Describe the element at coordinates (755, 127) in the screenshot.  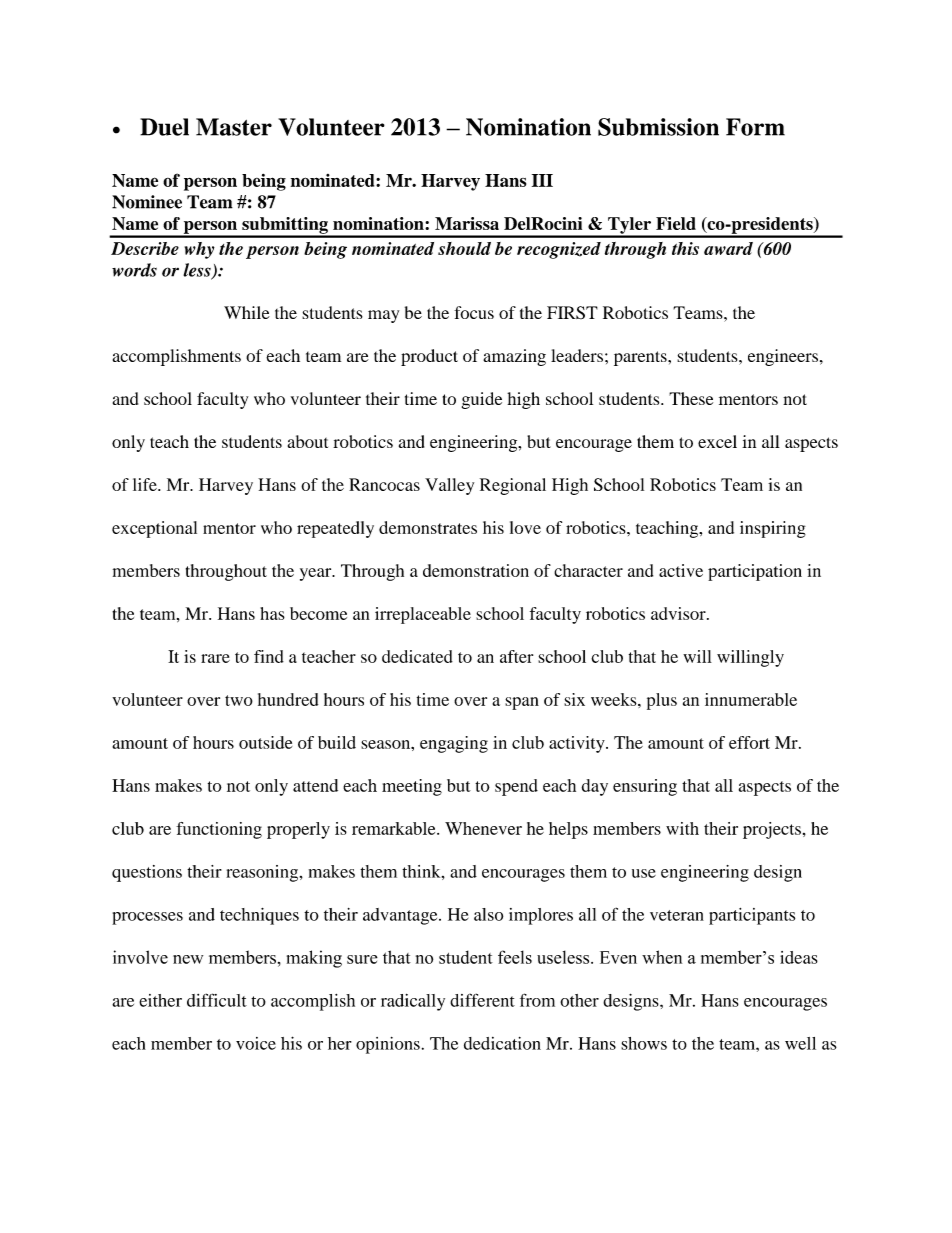
I see `Form` at that location.
